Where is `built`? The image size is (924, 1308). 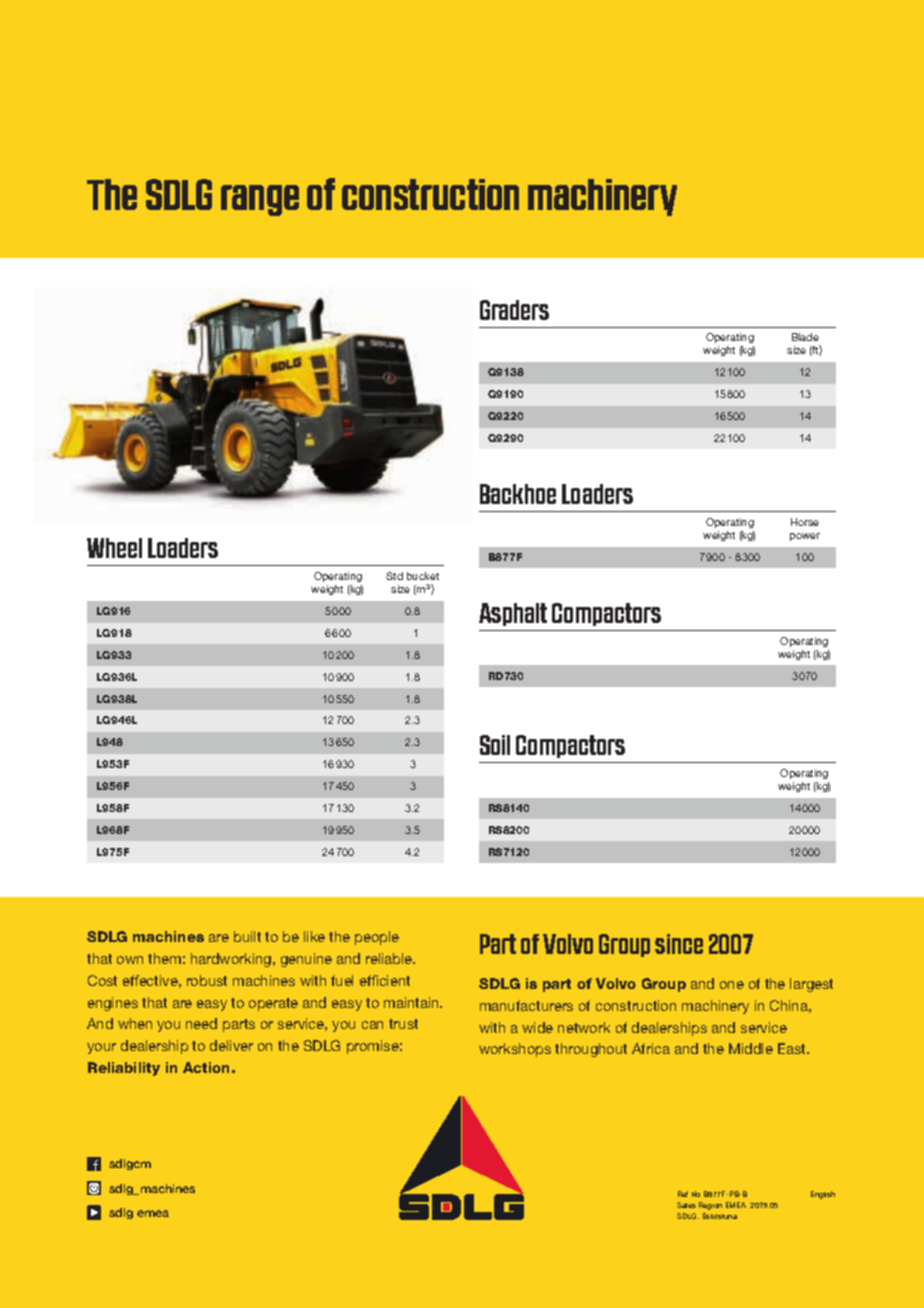 built is located at coordinates (247, 936).
